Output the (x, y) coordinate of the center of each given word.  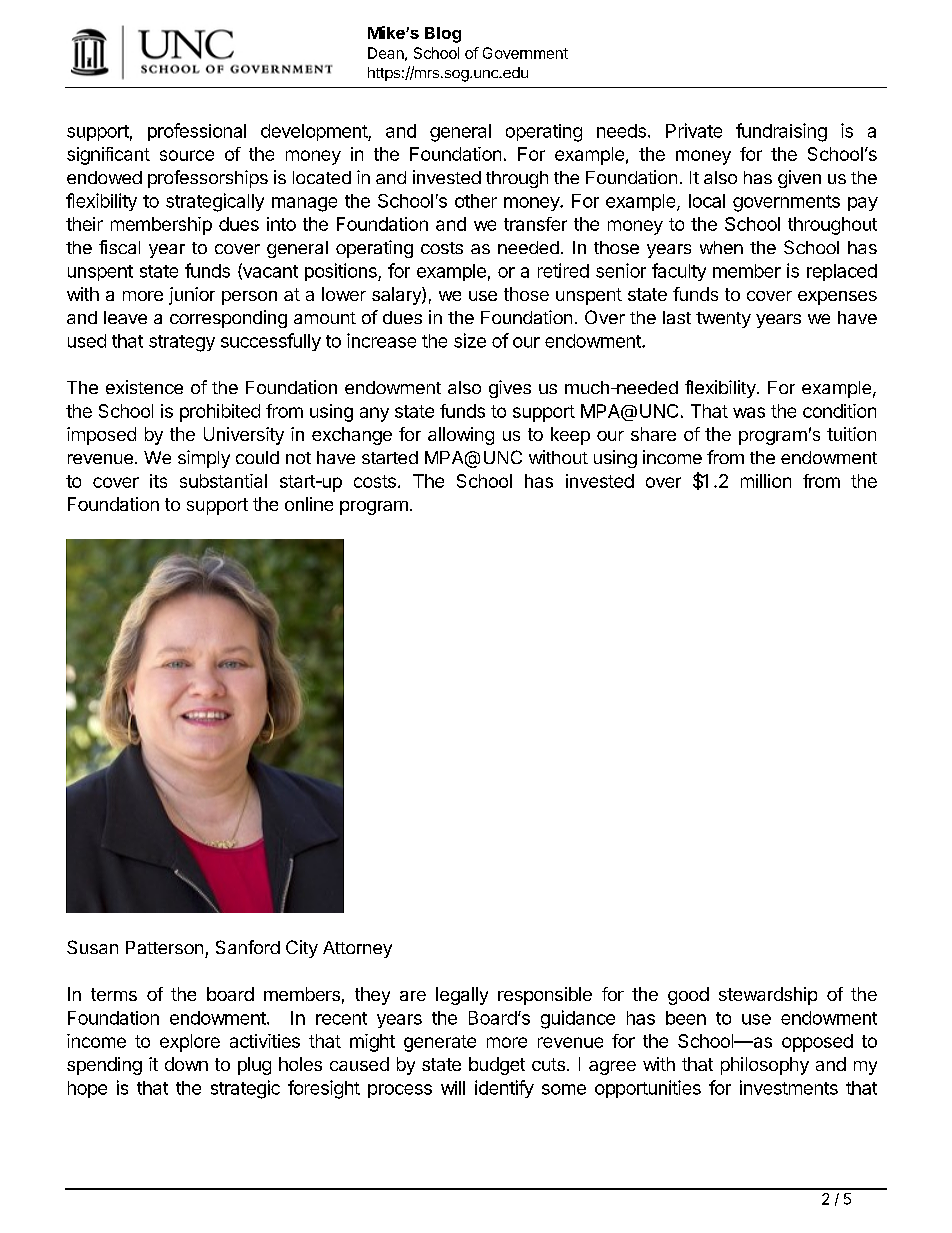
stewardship (768, 996)
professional (197, 132)
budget (497, 1066)
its (158, 481)
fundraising (781, 132)
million (766, 481)
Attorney (357, 949)
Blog (443, 35)
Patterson (164, 947)
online (309, 504)
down (186, 1064)
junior (192, 296)
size (470, 340)
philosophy (765, 1066)
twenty (723, 320)
